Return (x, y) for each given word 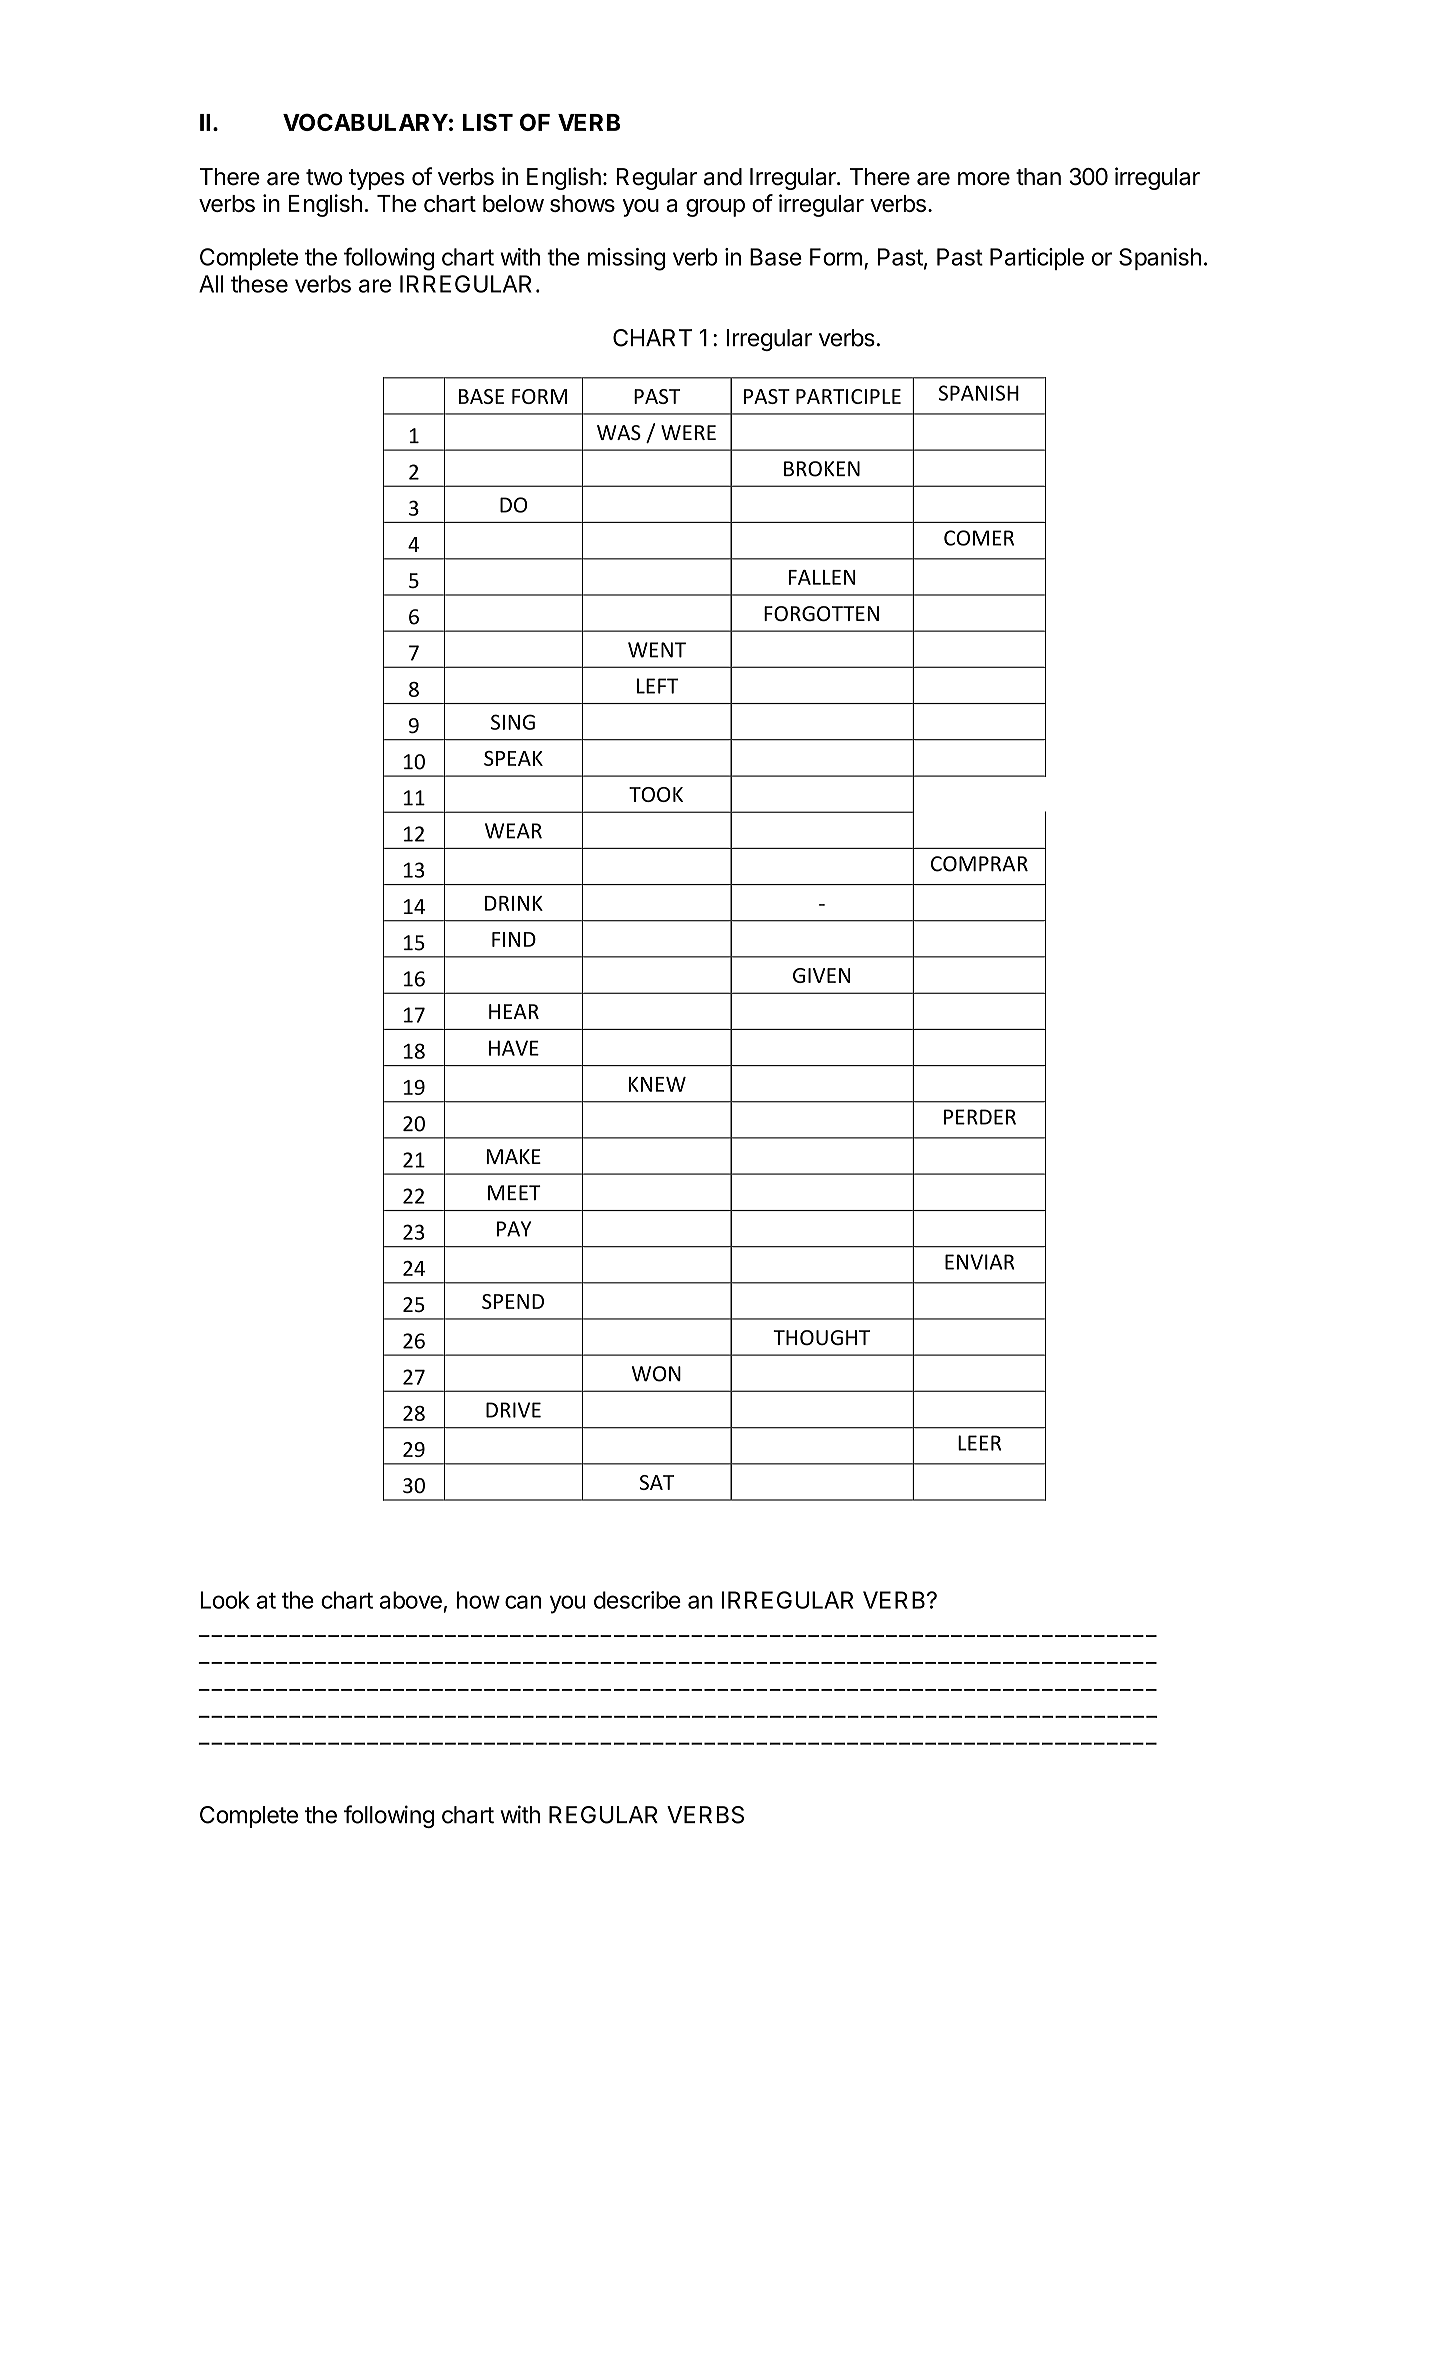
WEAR (513, 831)
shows (582, 203)
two (324, 177)
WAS (619, 433)
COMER (979, 538)
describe (637, 1600)
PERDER (980, 1117)
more (984, 179)
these (259, 284)
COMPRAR (979, 864)
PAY (514, 1229)
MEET (514, 1192)
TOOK (656, 794)
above (411, 1600)
